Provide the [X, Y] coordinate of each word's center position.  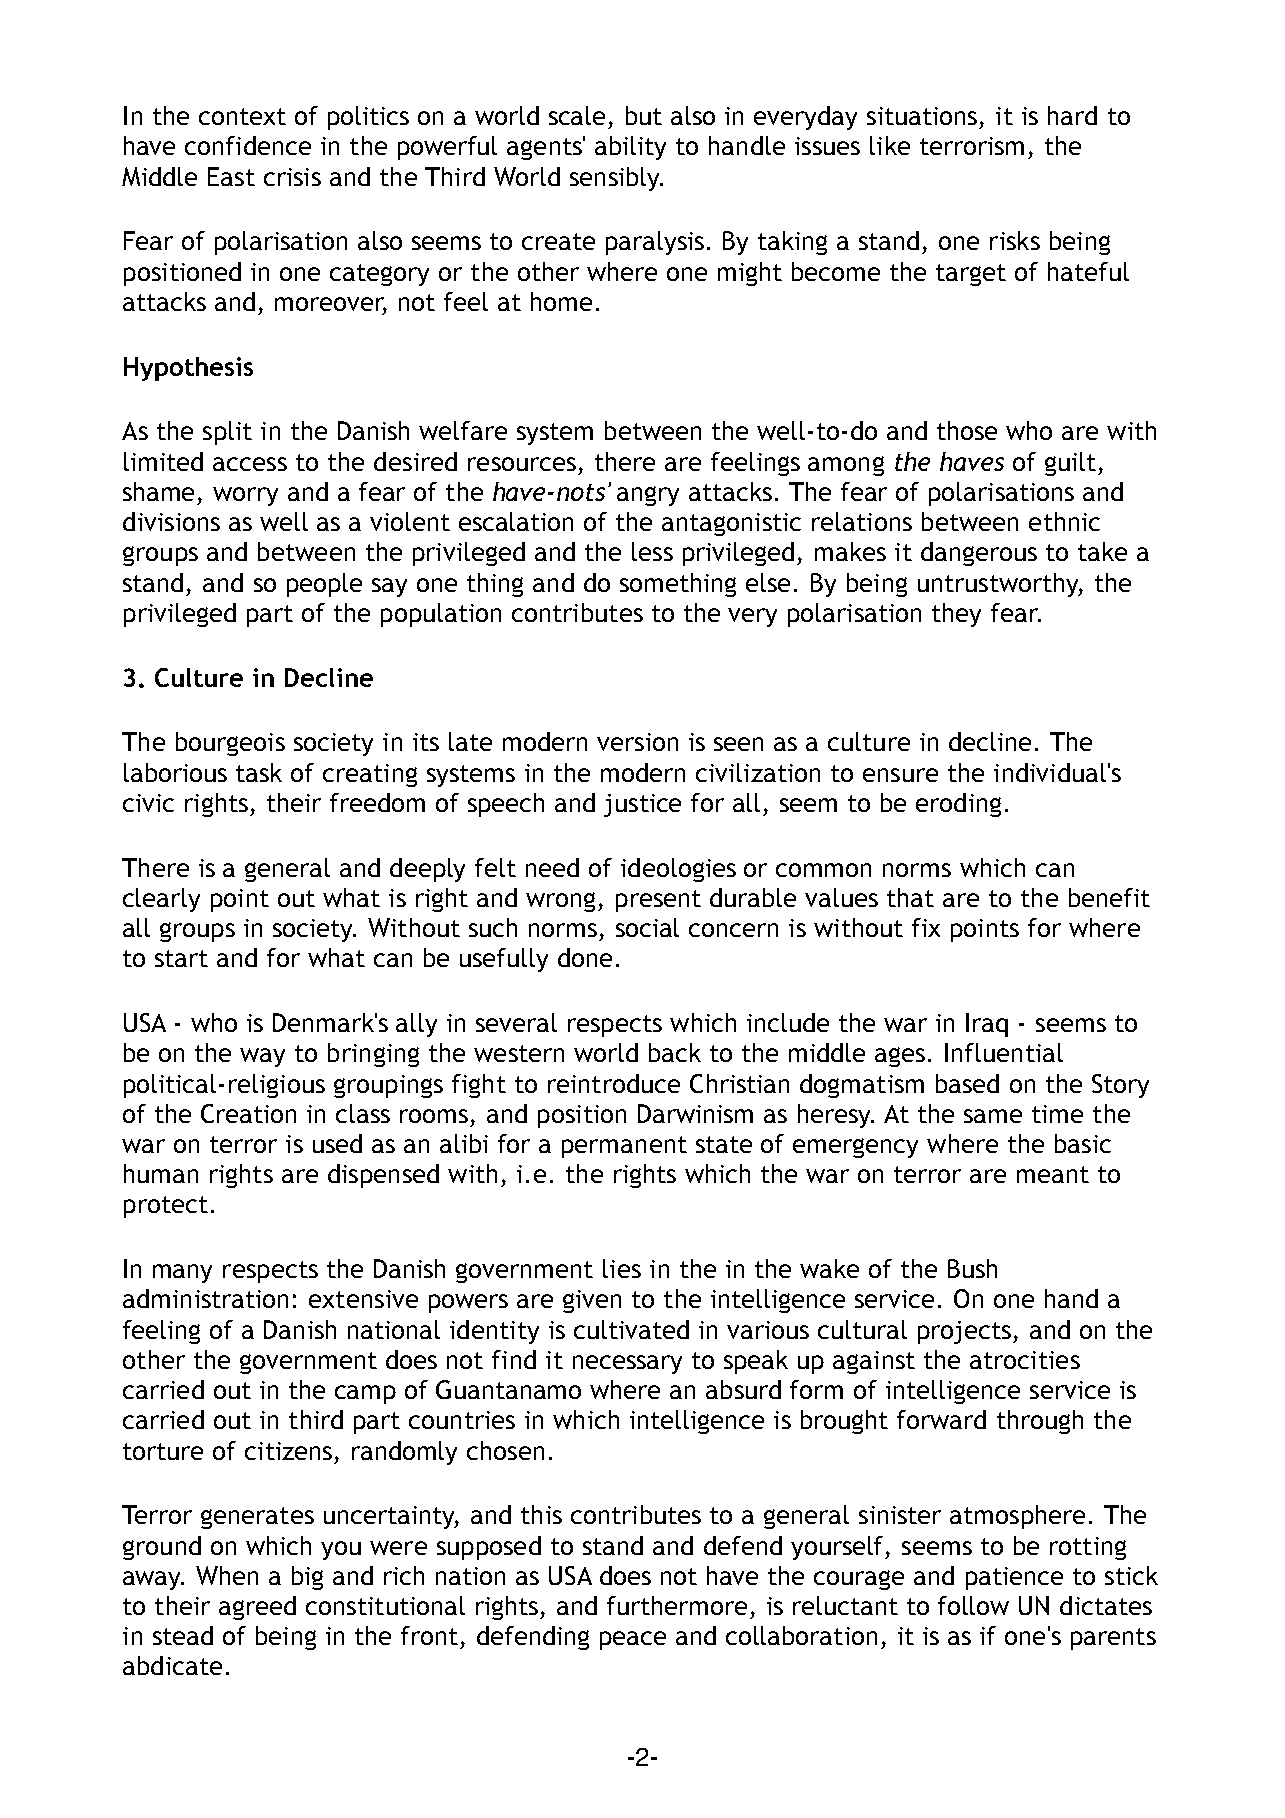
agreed [257, 1608]
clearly [161, 900]
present [658, 901]
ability [630, 148]
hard [1072, 115]
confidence [248, 145]
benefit [1109, 897]
